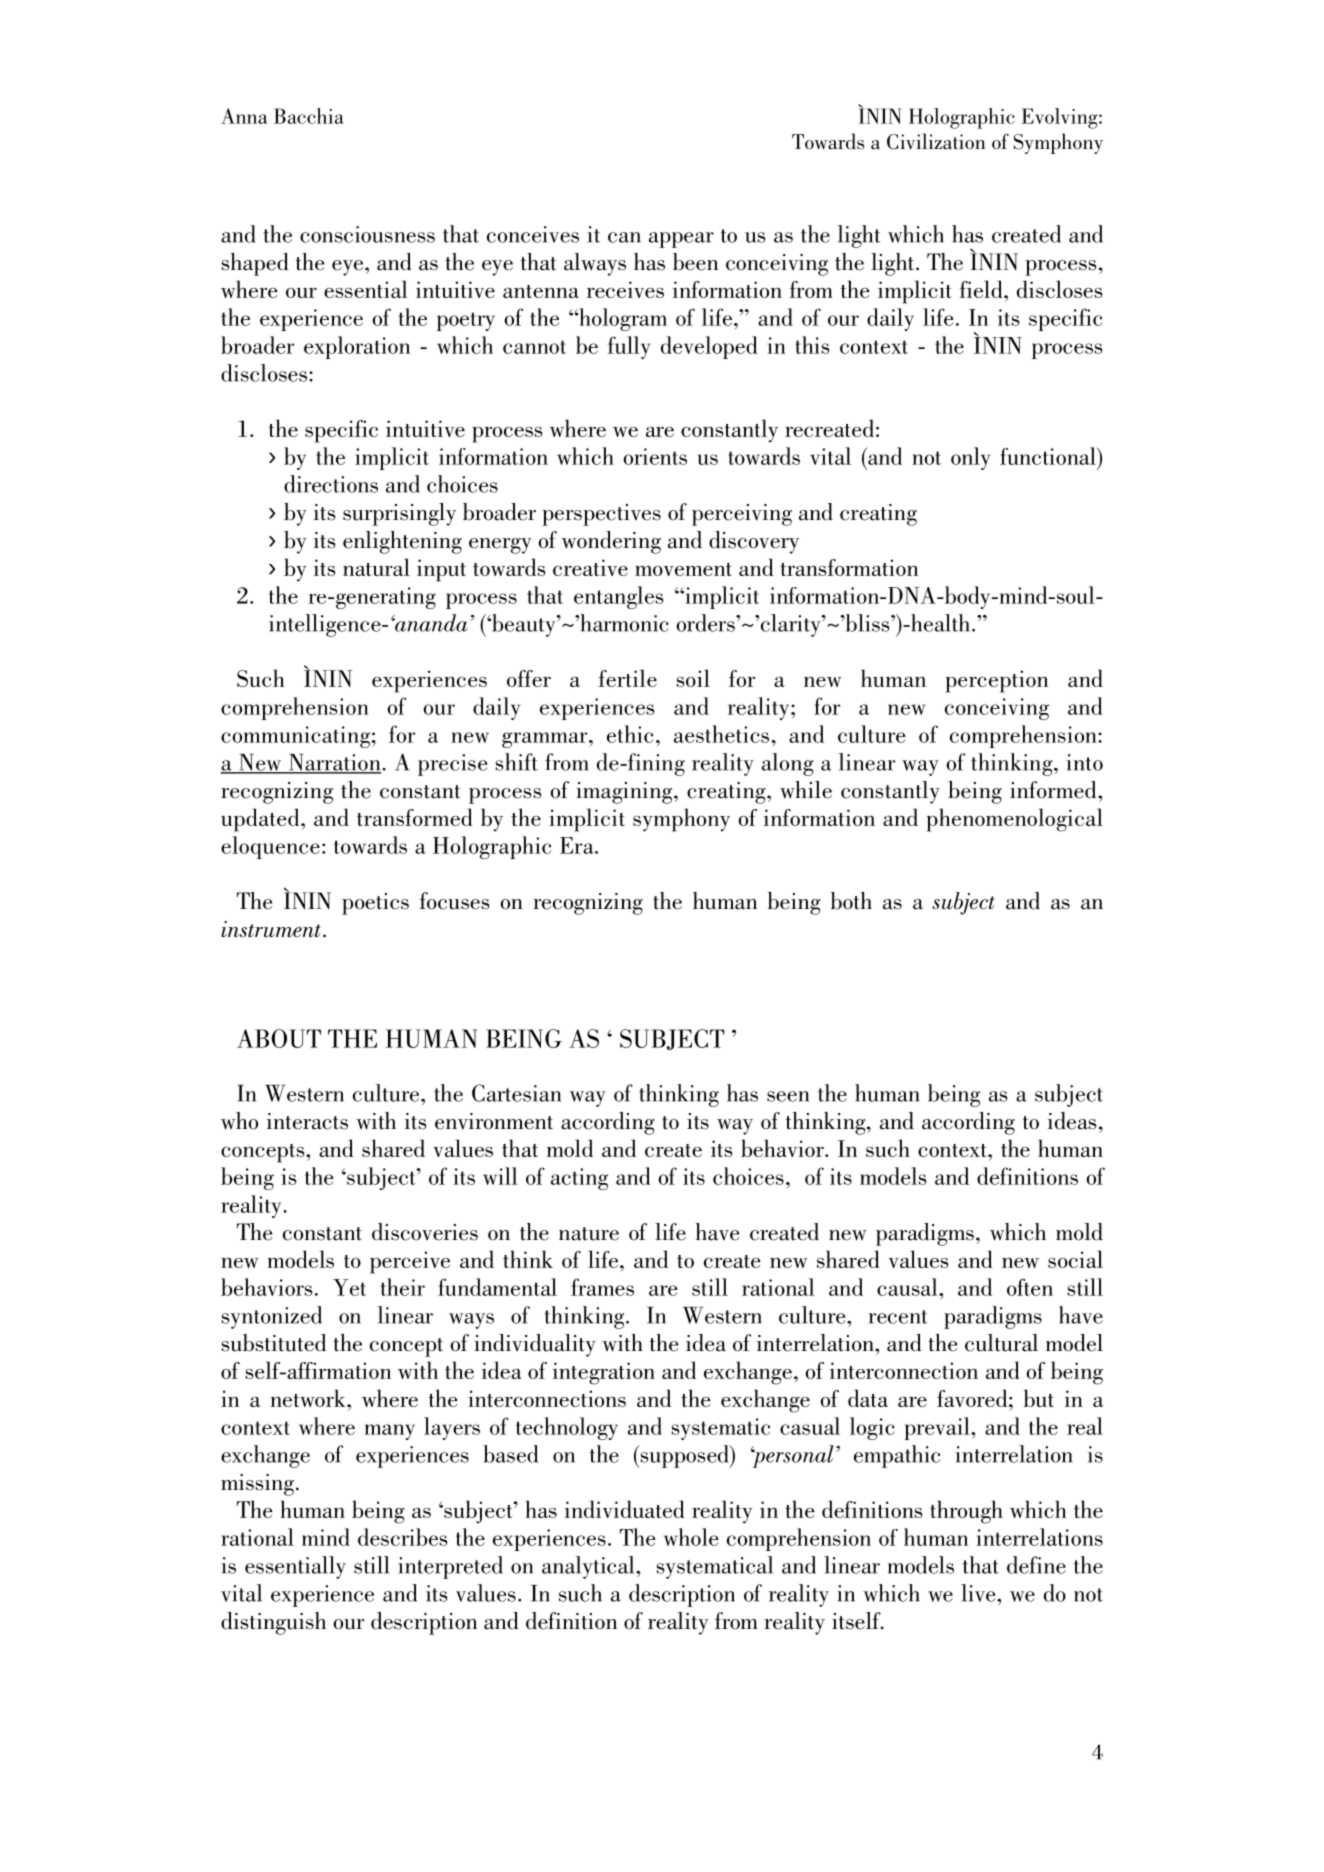 The height and width of the screenshot is (1872, 1324). Describe the element at coordinates (1054, 790) in the screenshot. I see `informed` at that location.
